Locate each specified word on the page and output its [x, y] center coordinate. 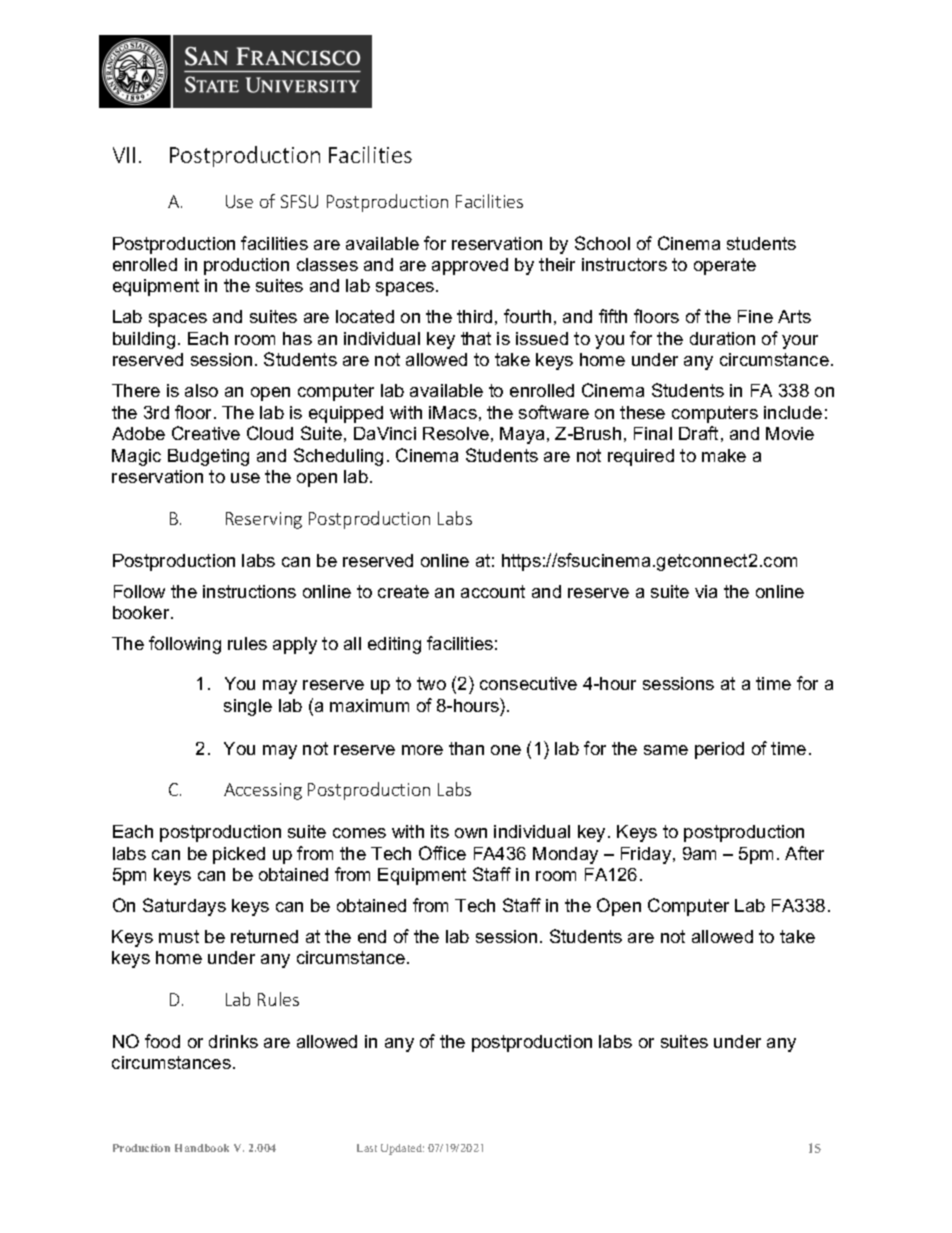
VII [124, 155]
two [431, 683]
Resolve [456, 433]
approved [470, 266]
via [706, 591]
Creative [206, 433]
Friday [647, 855]
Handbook [202, 1148]
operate [725, 266]
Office [442, 853]
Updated [402, 1149]
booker [142, 612]
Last [367, 1148]
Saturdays [184, 907]
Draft [698, 433]
